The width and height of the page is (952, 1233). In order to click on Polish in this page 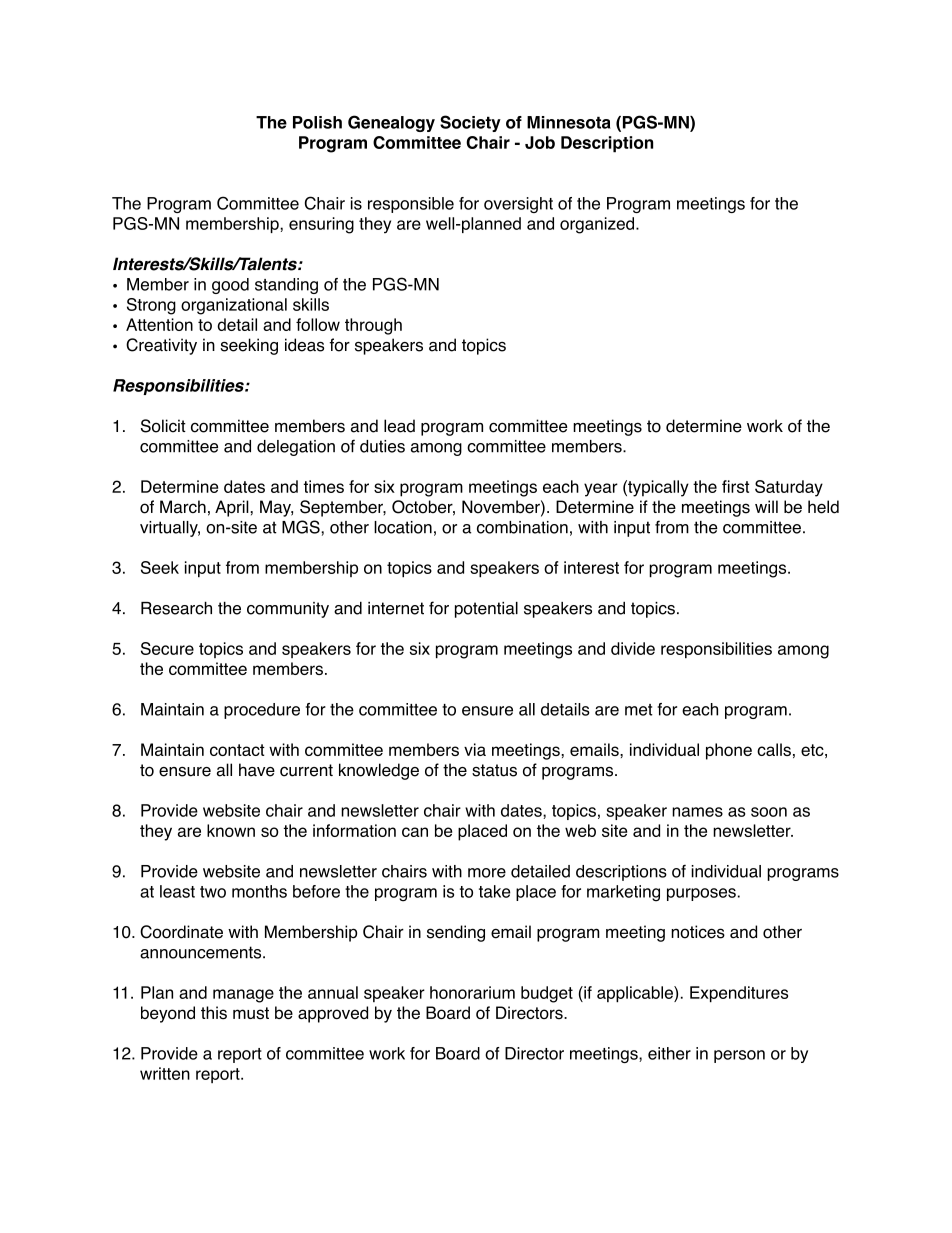, I will do `click(317, 122)`.
